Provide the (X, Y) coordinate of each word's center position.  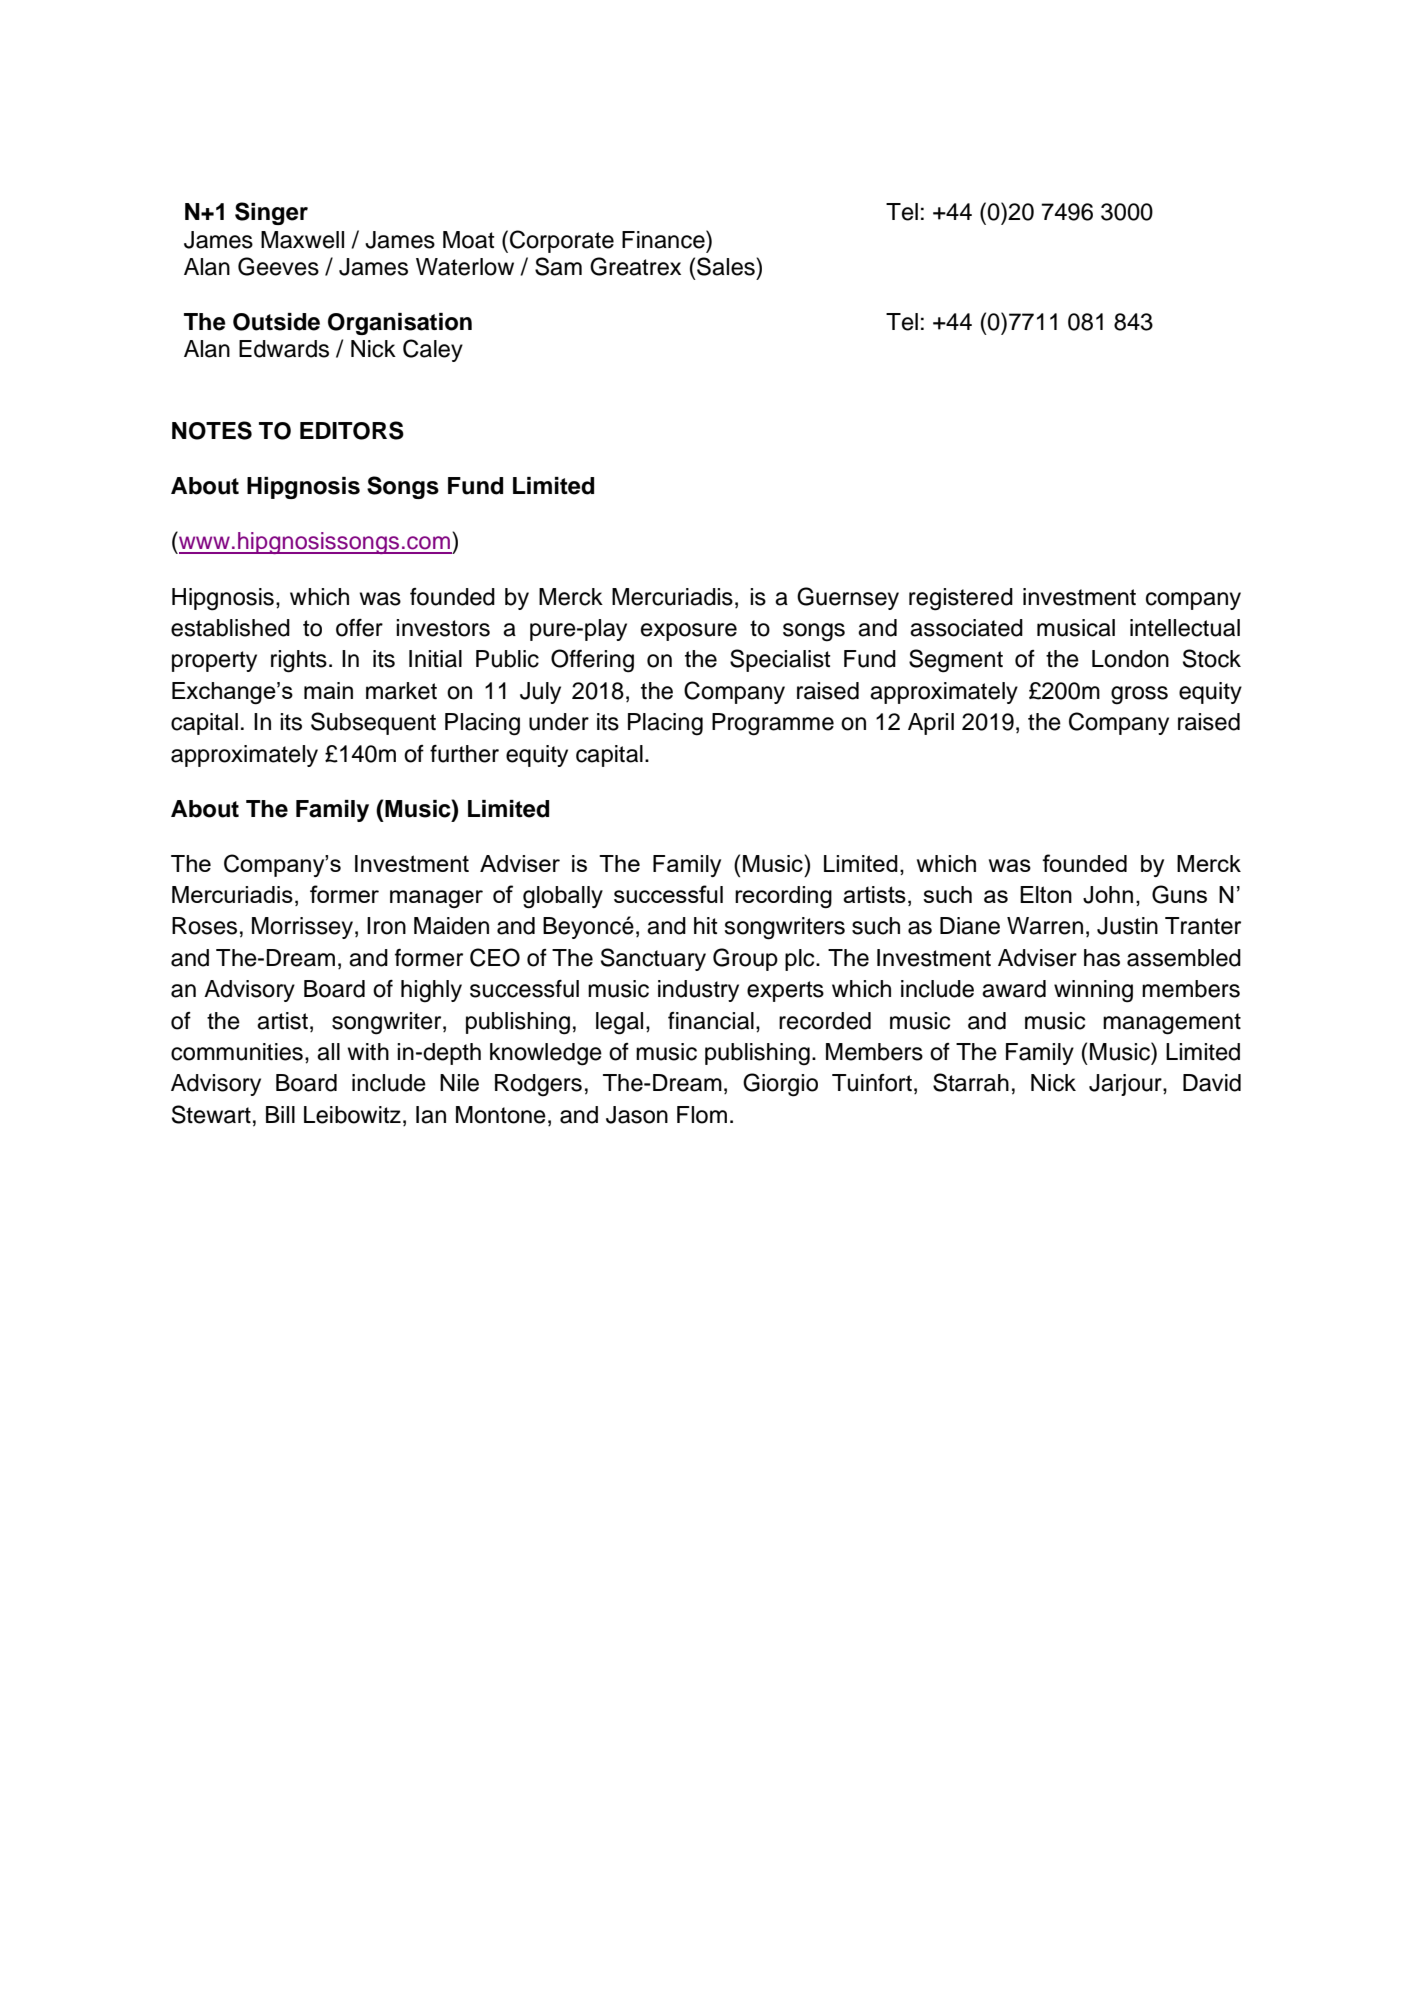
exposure (689, 632)
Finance (664, 239)
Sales (727, 266)
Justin (1127, 926)
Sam (558, 266)
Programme (773, 724)
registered (961, 599)
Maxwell (302, 240)
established (230, 628)
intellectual (1185, 628)
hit (706, 925)
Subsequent (373, 723)
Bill (280, 1114)
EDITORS (352, 430)
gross (1139, 695)
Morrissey (302, 928)
